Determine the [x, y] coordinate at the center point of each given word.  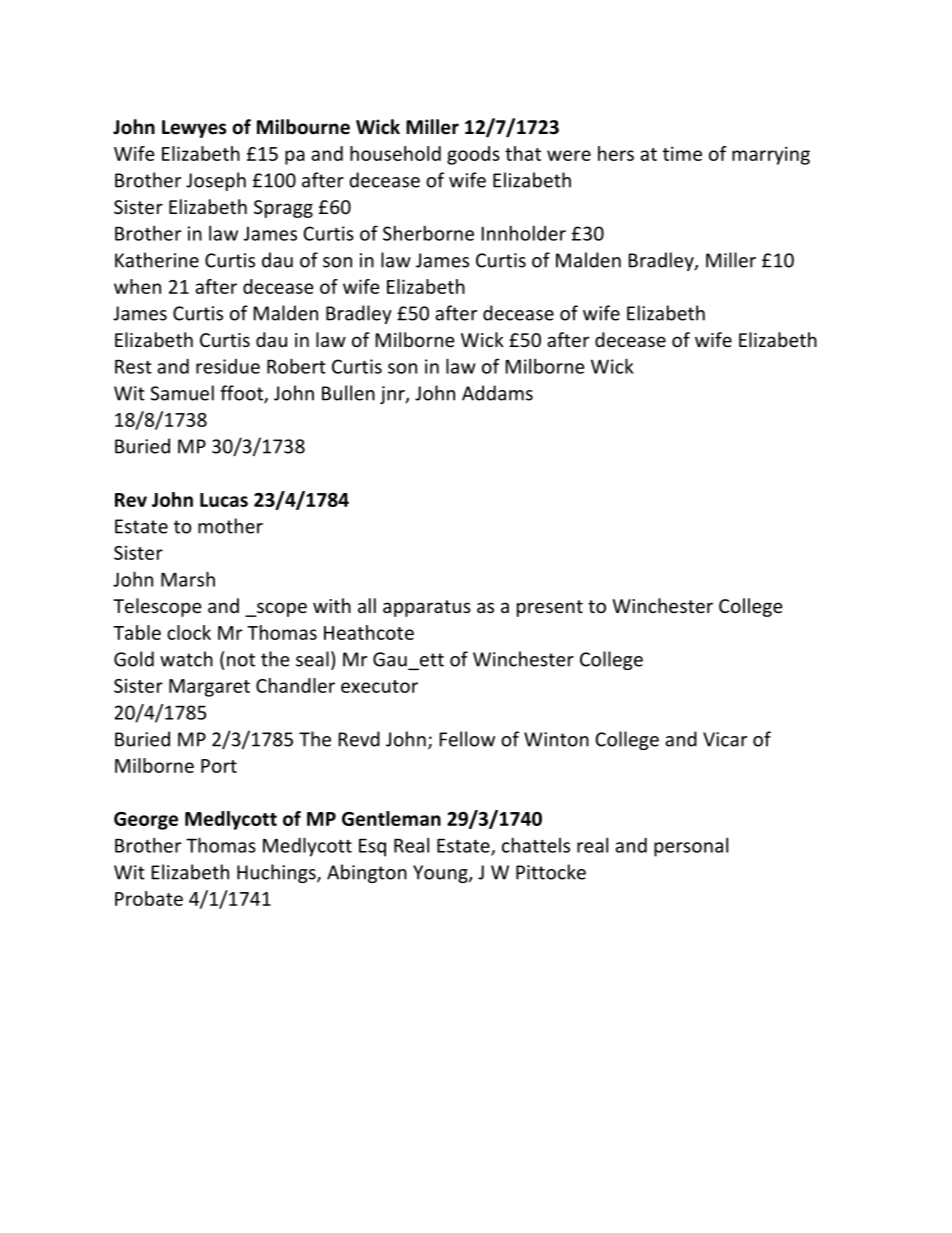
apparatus [427, 608]
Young [441, 874]
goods [473, 155]
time [682, 153]
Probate [149, 898]
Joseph [216, 181]
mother [230, 526]
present [550, 608]
